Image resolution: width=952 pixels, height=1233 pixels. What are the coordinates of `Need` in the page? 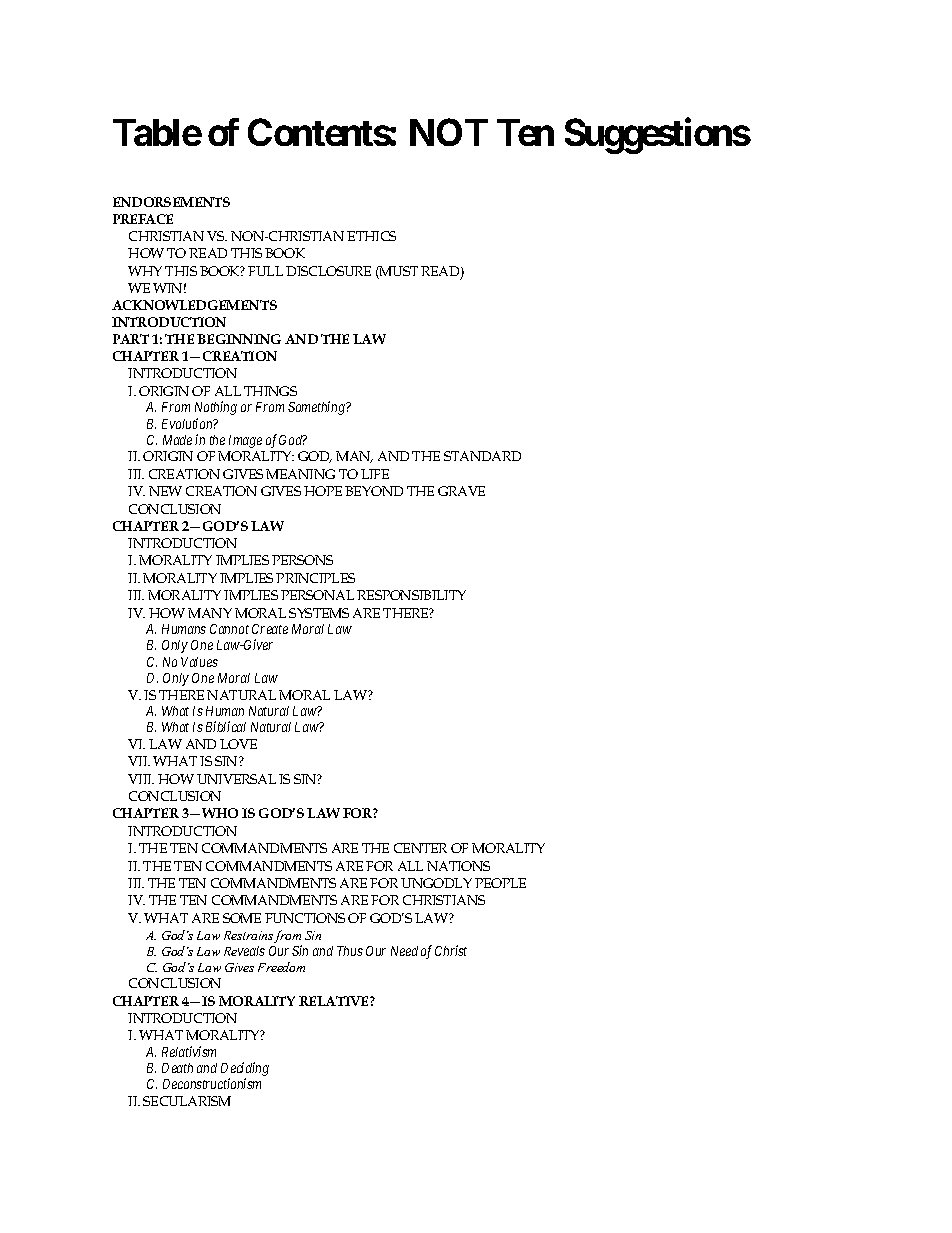 It's located at (404, 951).
